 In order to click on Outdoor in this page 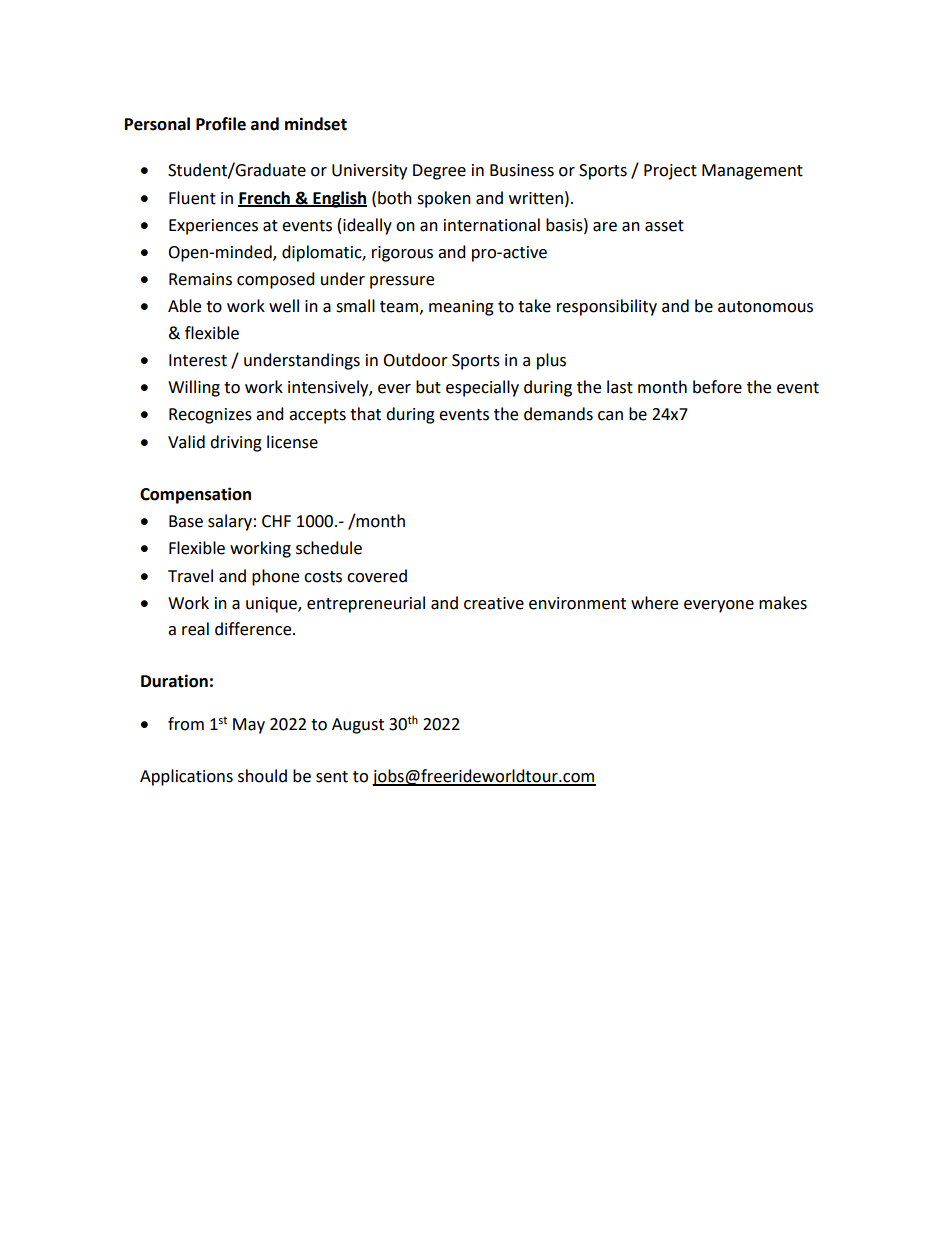, I will do `click(415, 360)`.
